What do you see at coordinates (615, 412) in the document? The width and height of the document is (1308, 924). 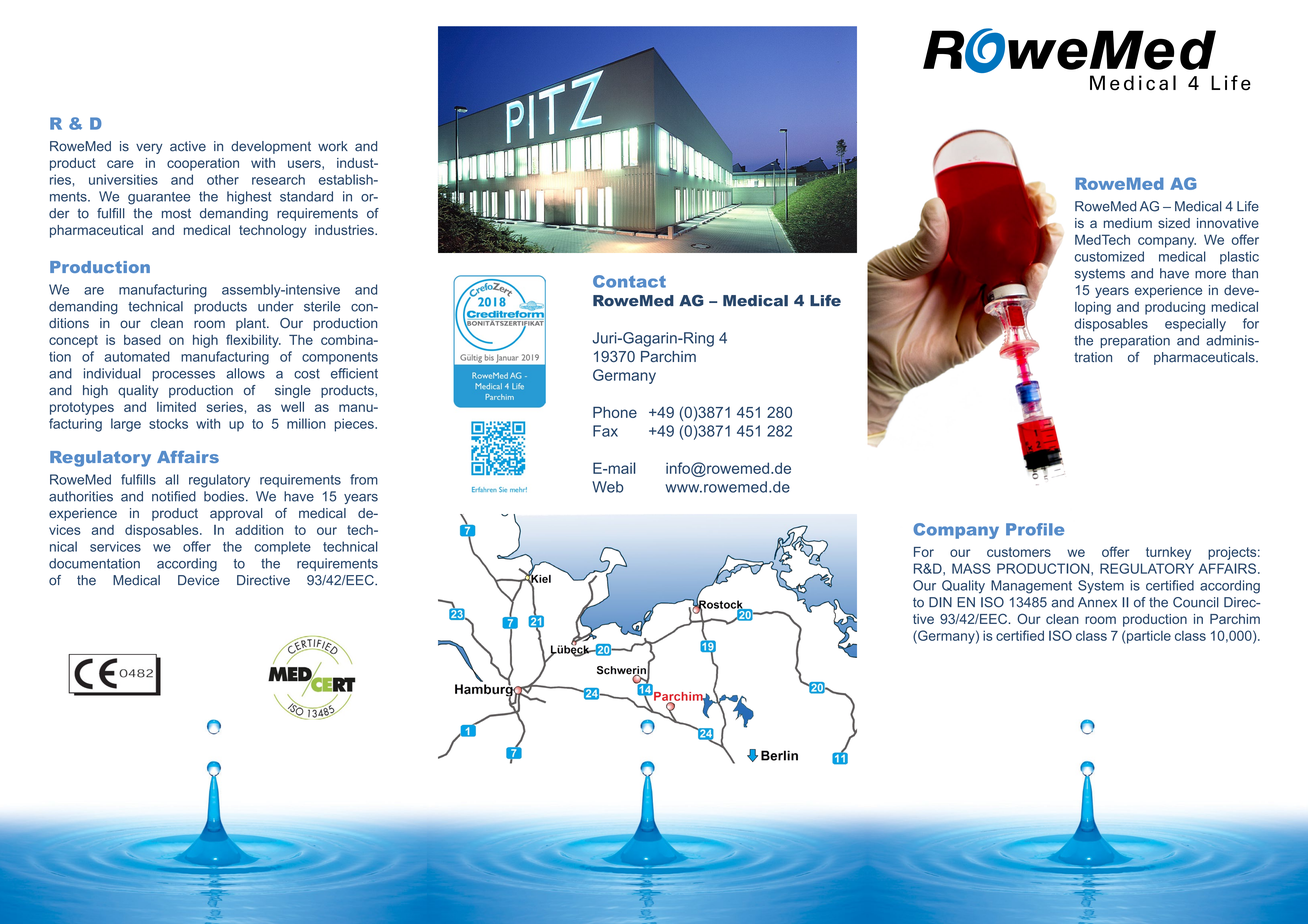 I see `Phone` at bounding box center [615, 412].
